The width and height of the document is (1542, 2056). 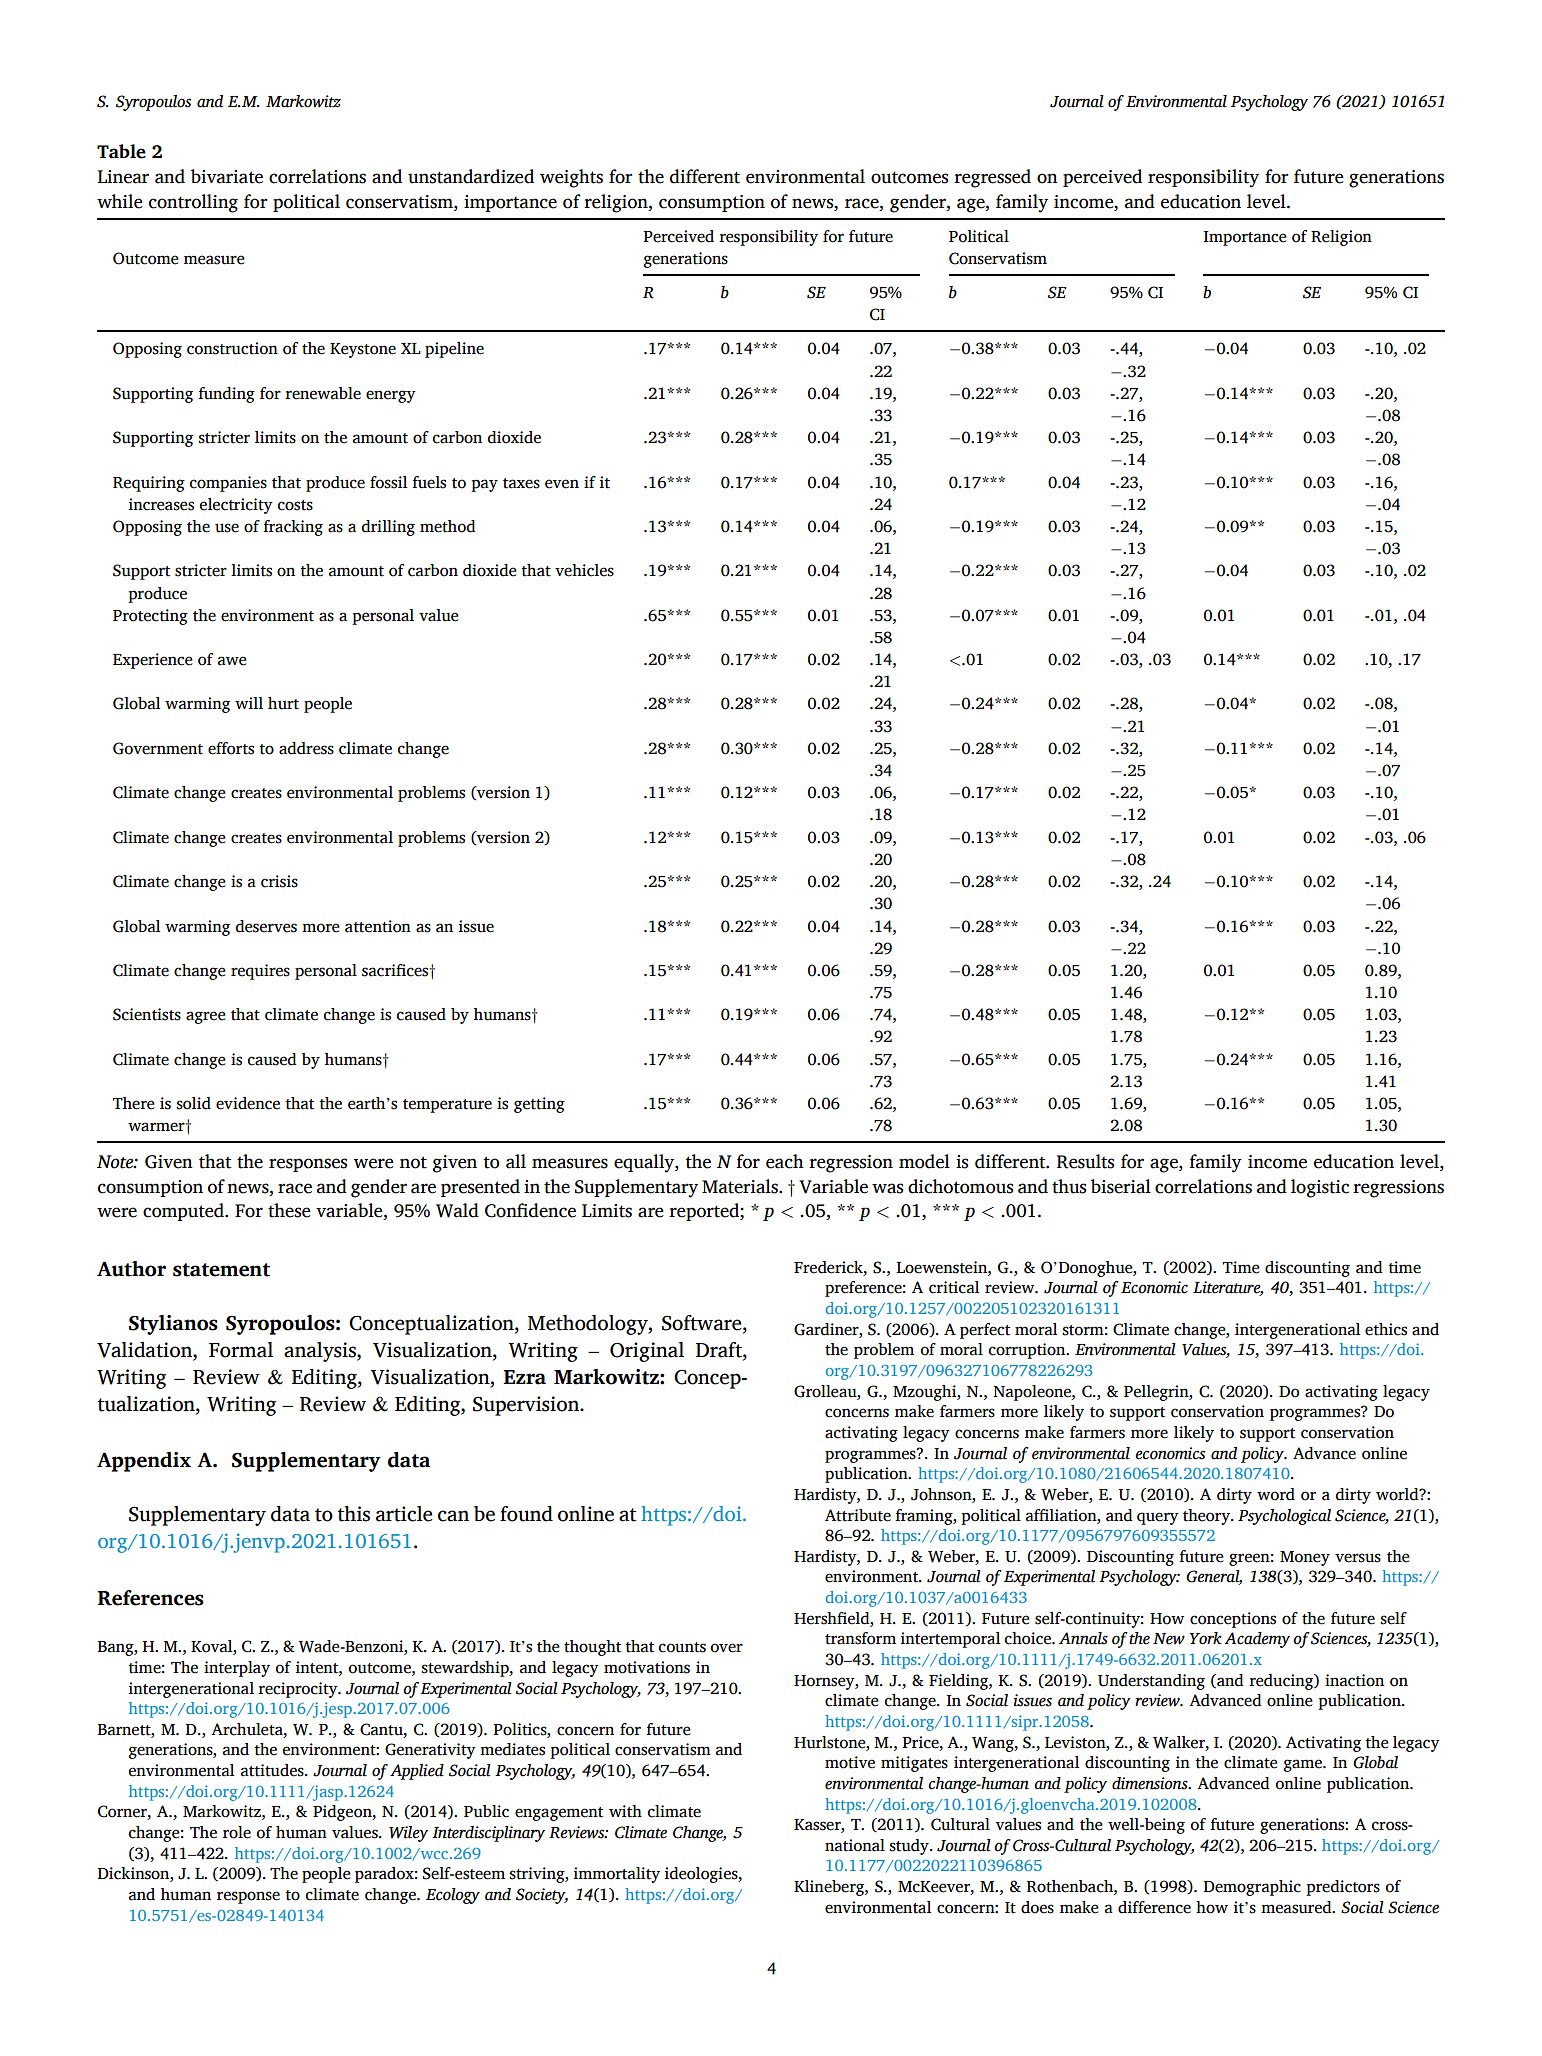 I want to click on regressed, so click(x=992, y=178).
